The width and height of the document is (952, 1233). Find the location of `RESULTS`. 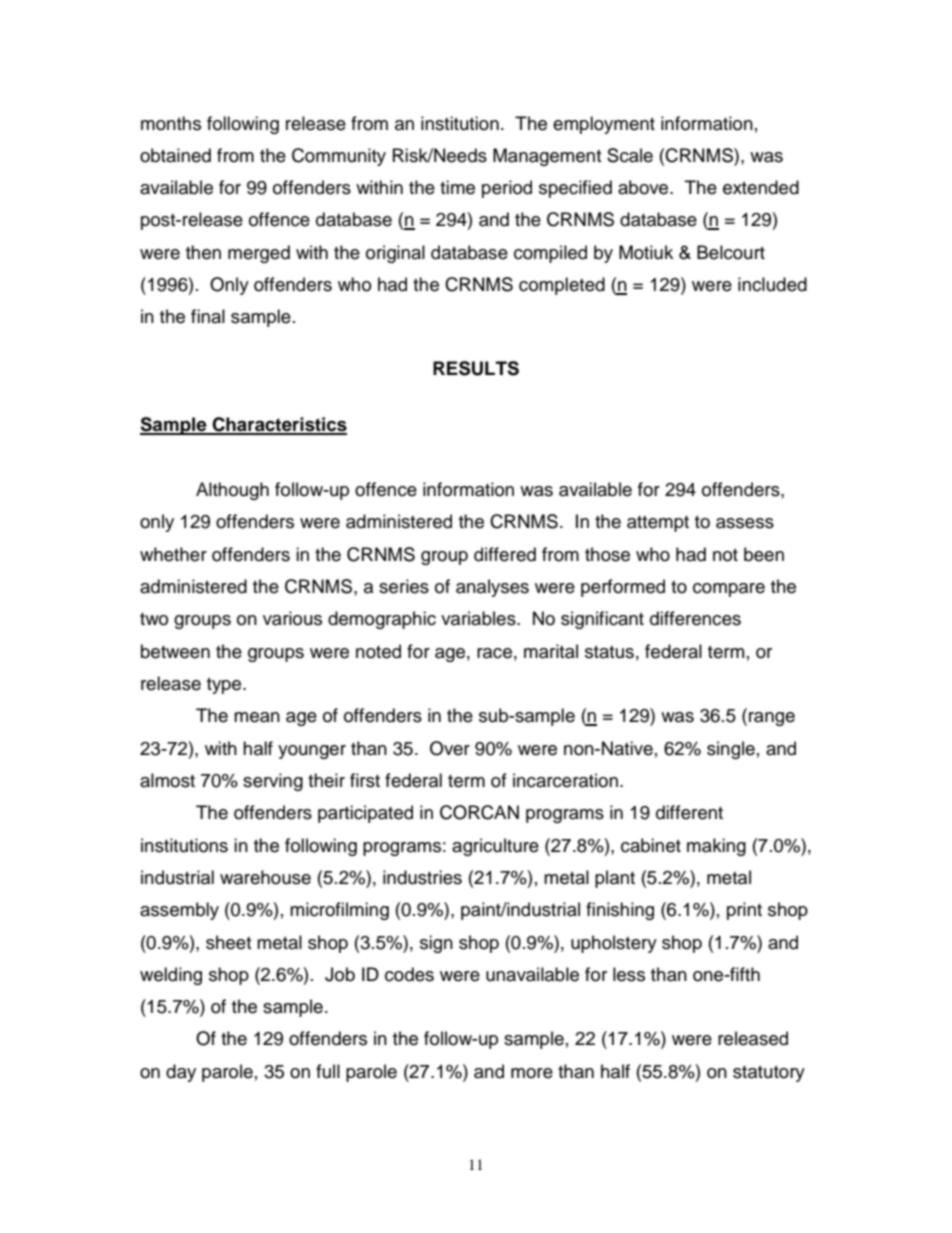

RESULTS is located at coordinates (476, 368).
